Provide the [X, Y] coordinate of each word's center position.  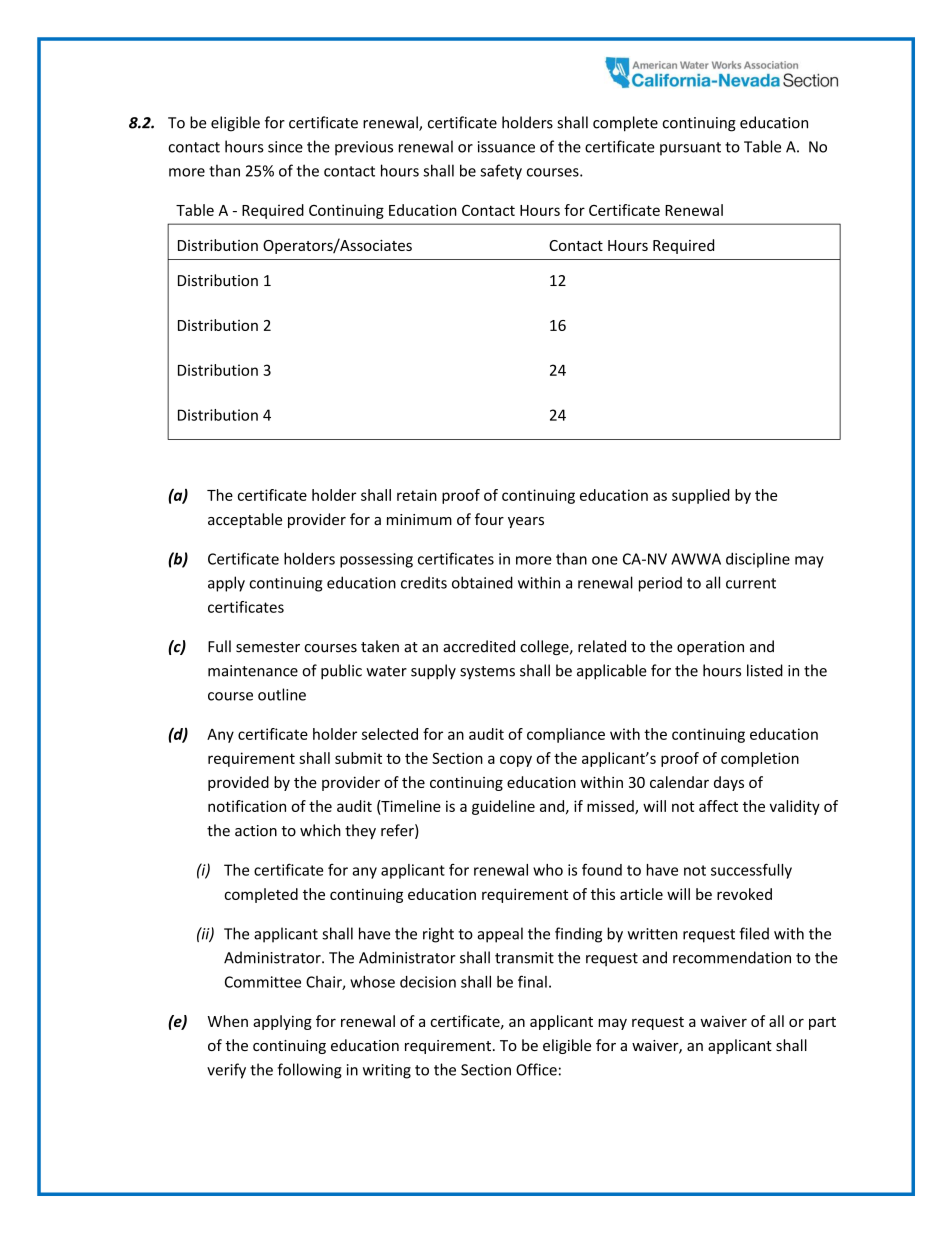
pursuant [690, 149]
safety [501, 172]
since [285, 147]
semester [268, 647]
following [309, 1071]
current [751, 583]
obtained [482, 582]
